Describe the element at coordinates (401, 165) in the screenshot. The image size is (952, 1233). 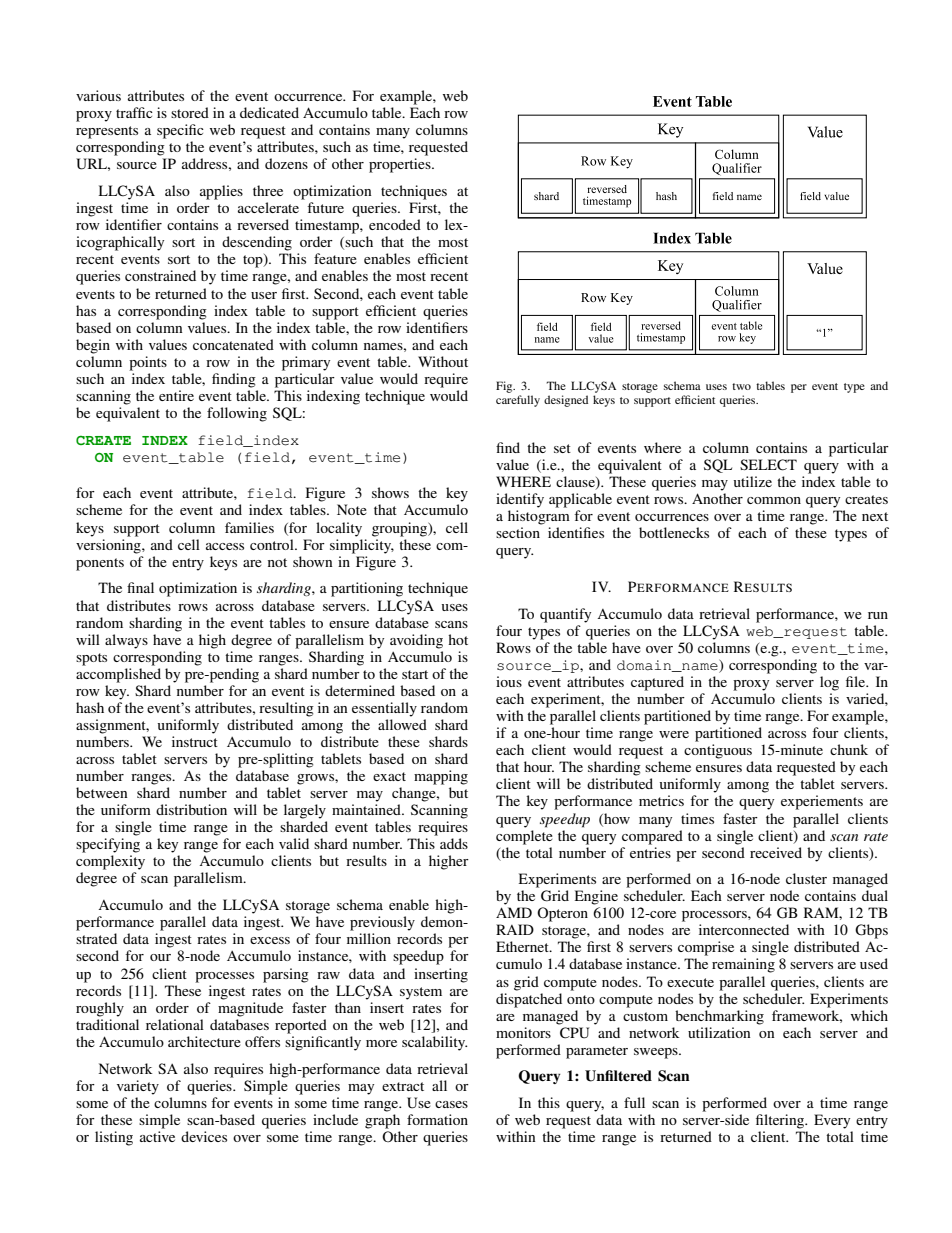
I see `properties` at that location.
